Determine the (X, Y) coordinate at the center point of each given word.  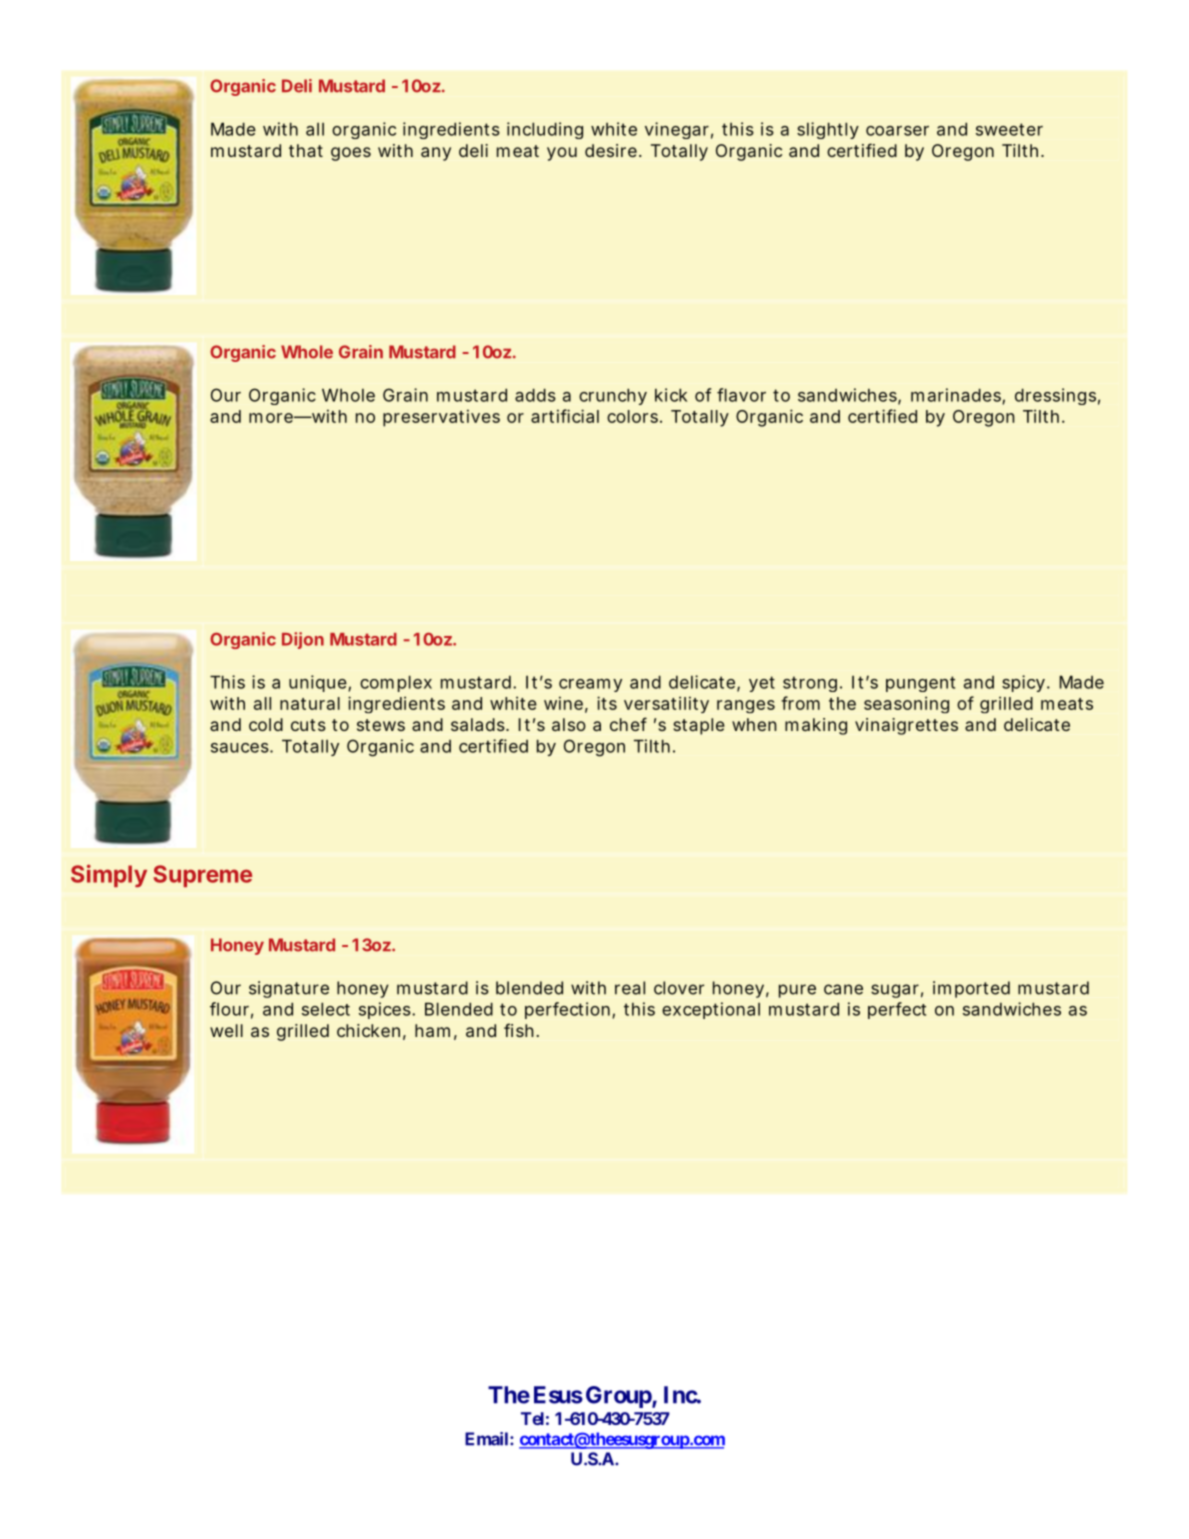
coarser (897, 131)
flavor (741, 395)
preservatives (441, 418)
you (562, 154)
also (569, 724)
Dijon (303, 640)
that (306, 150)
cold (266, 724)
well (226, 1030)
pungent (920, 684)
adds (535, 395)
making (816, 726)
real (630, 988)
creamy (590, 685)
